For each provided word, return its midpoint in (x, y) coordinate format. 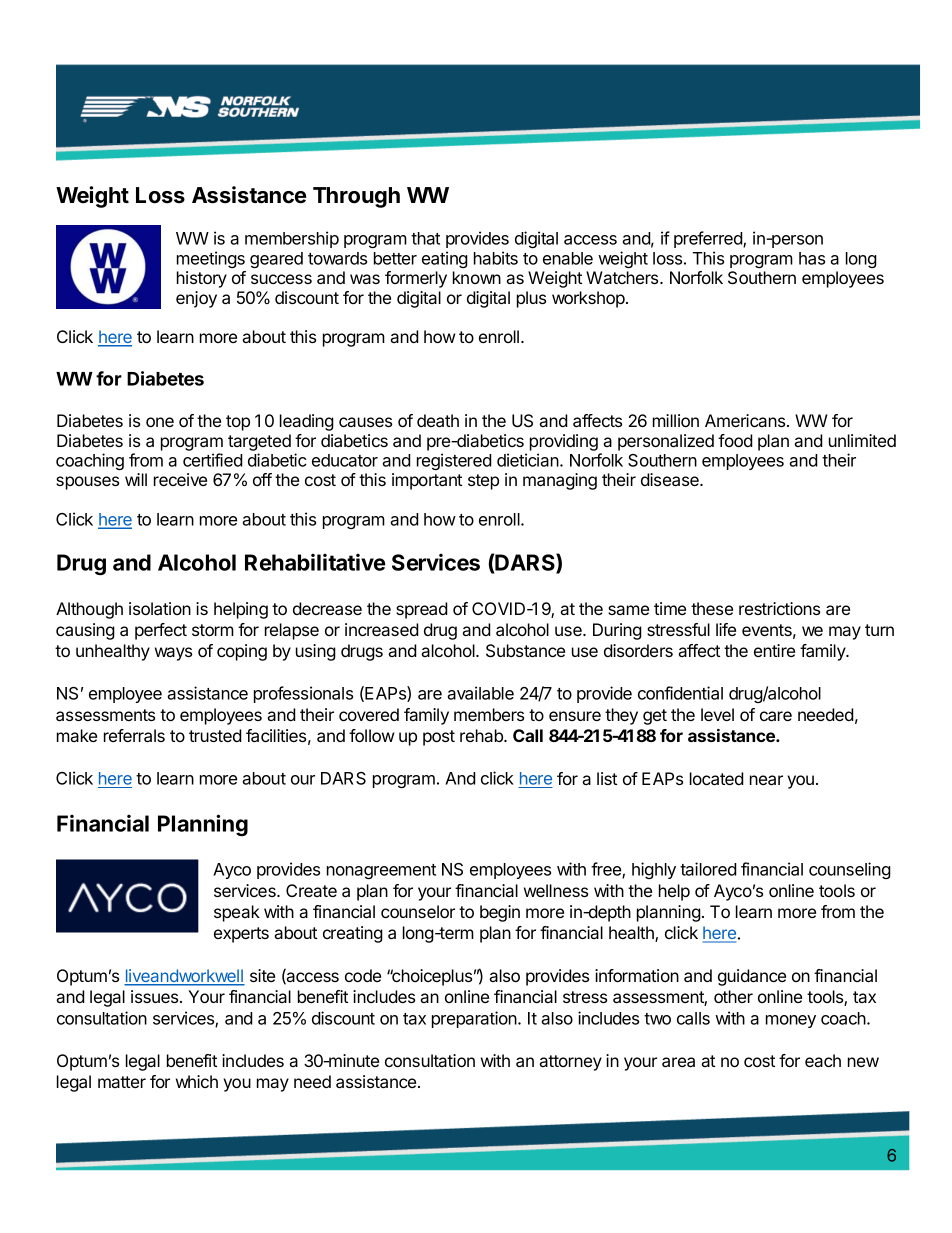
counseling (850, 870)
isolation (160, 608)
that (425, 238)
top (238, 423)
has (812, 258)
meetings (211, 259)
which (197, 1081)
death (438, 420)
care (776, 716)
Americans (746, 420)
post (439, 738)
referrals (134, 735)
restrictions (779, 608)
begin (500, 913)
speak (237, 913)
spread (422, 610)
